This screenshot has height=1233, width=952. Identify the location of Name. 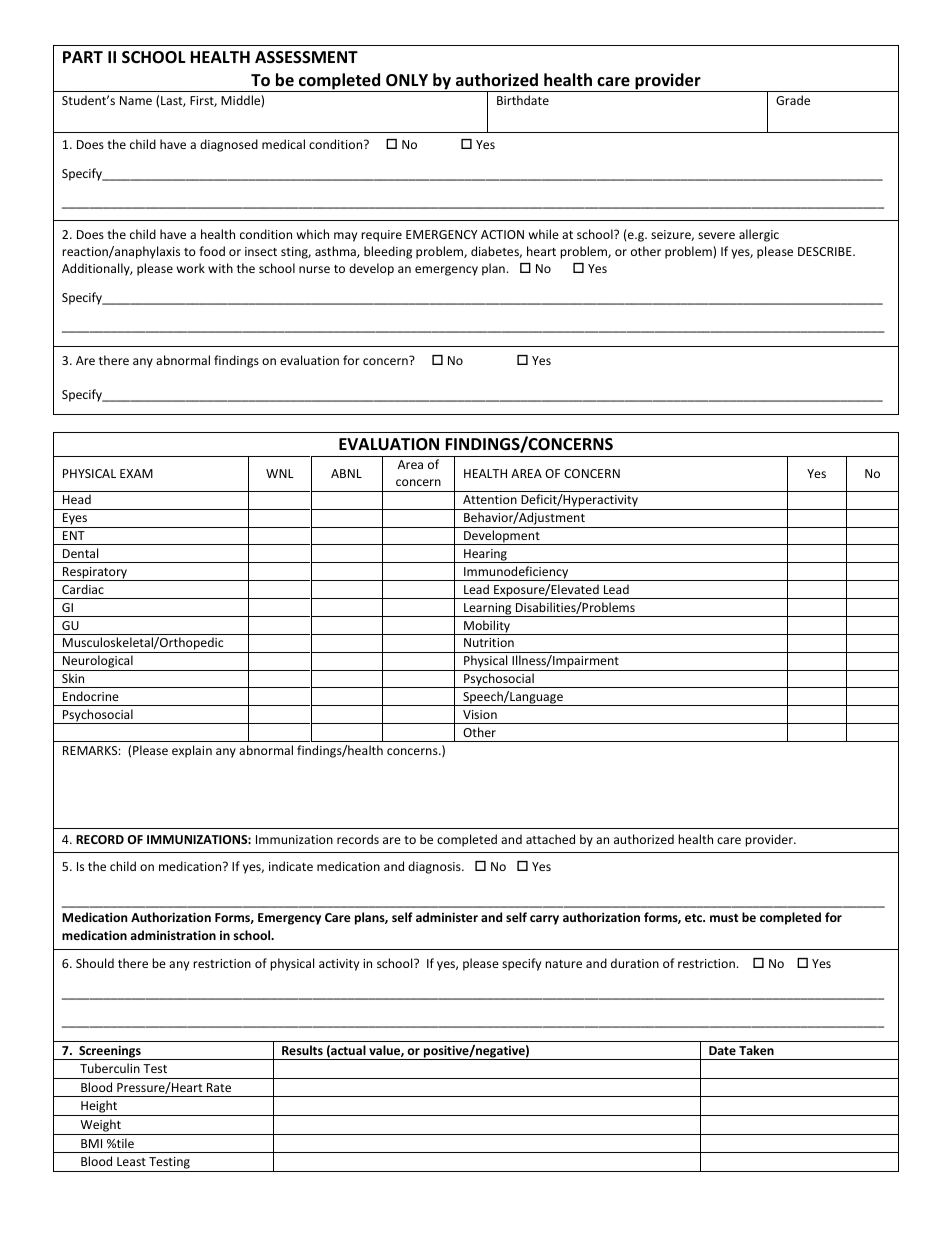
(136, 100).
